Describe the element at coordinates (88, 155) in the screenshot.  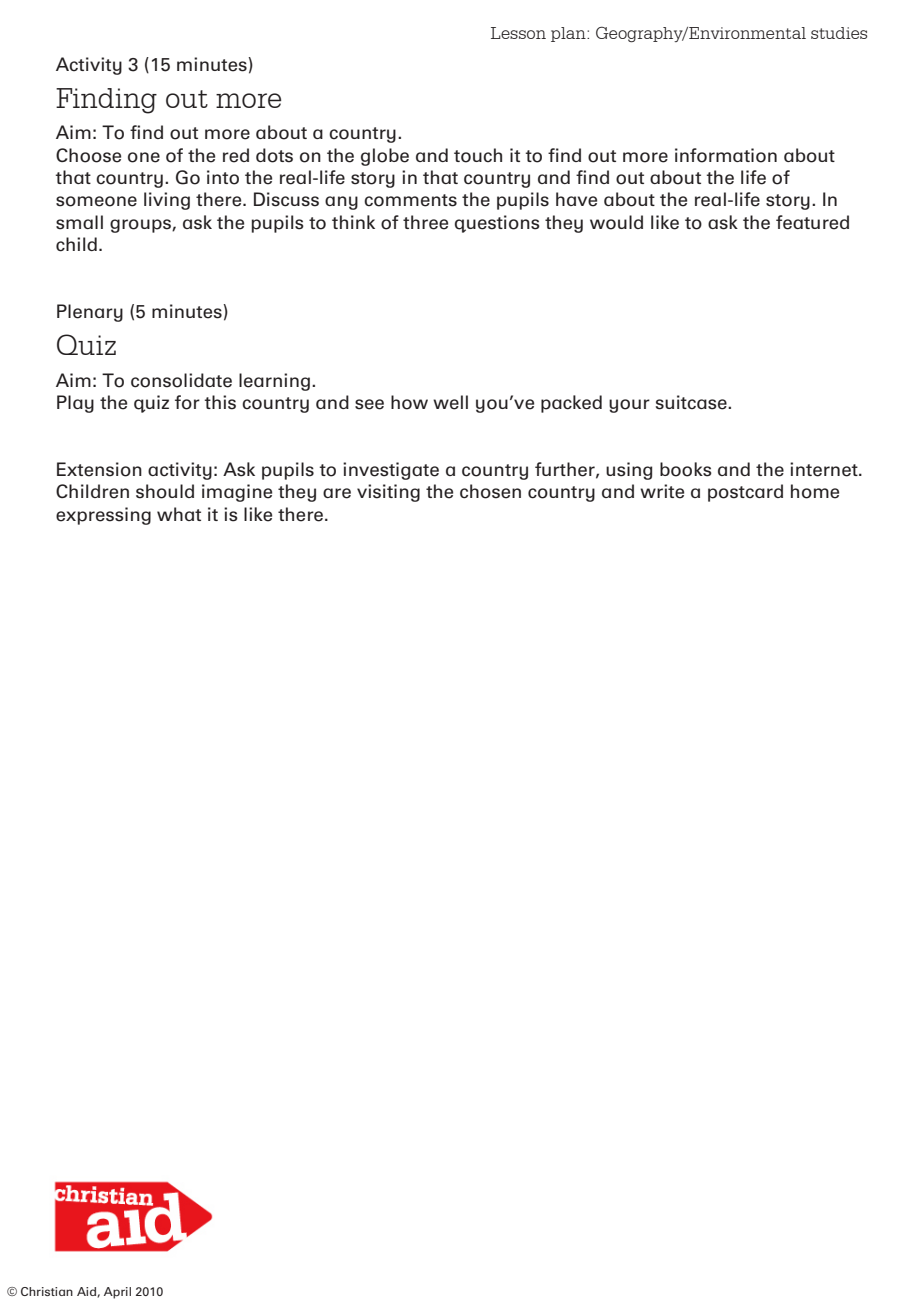
I see `Choose` at that location.
